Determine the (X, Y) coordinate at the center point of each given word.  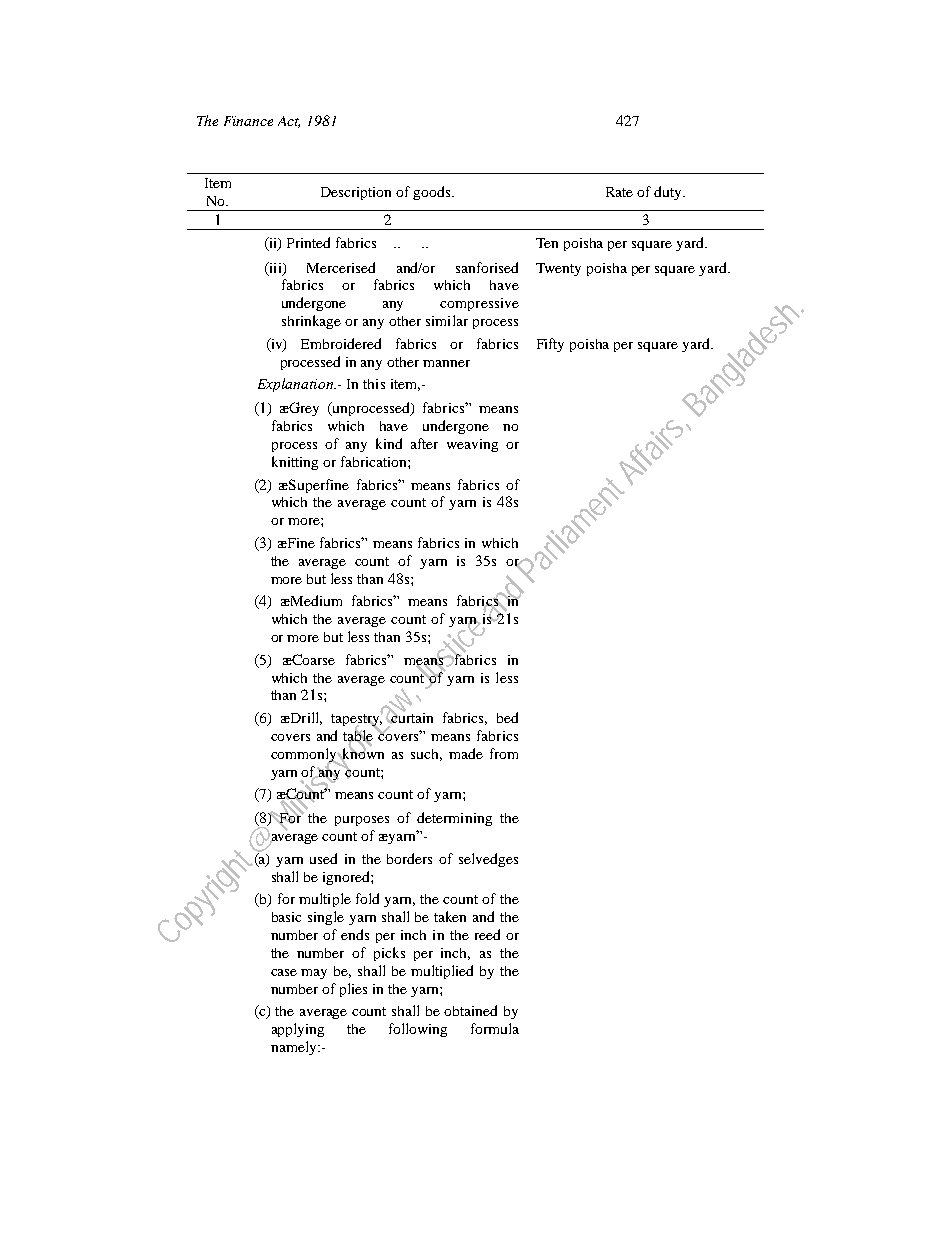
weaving (472, 445)
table (359, 736)
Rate (619, 192)
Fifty (550, 345)
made (466, 753)
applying (298, 1030)
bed (507, 717)
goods (433, 193)
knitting (295, 463)
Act (289, 122)
